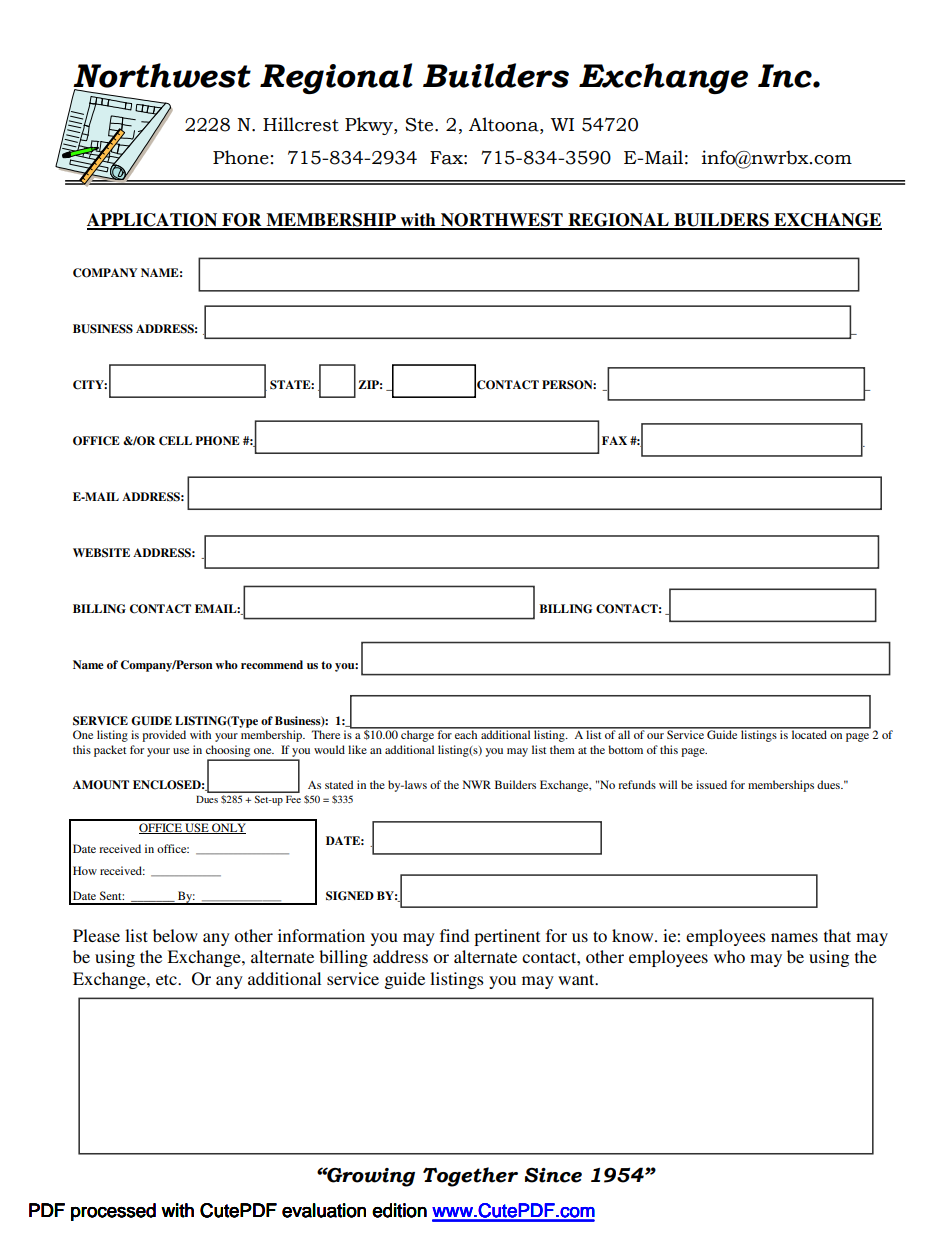 The width and height of the page is (952, 1233). What do you see at coordinates (164, 736) in the page?
I see `provided` at bounding box center [164, 736].
